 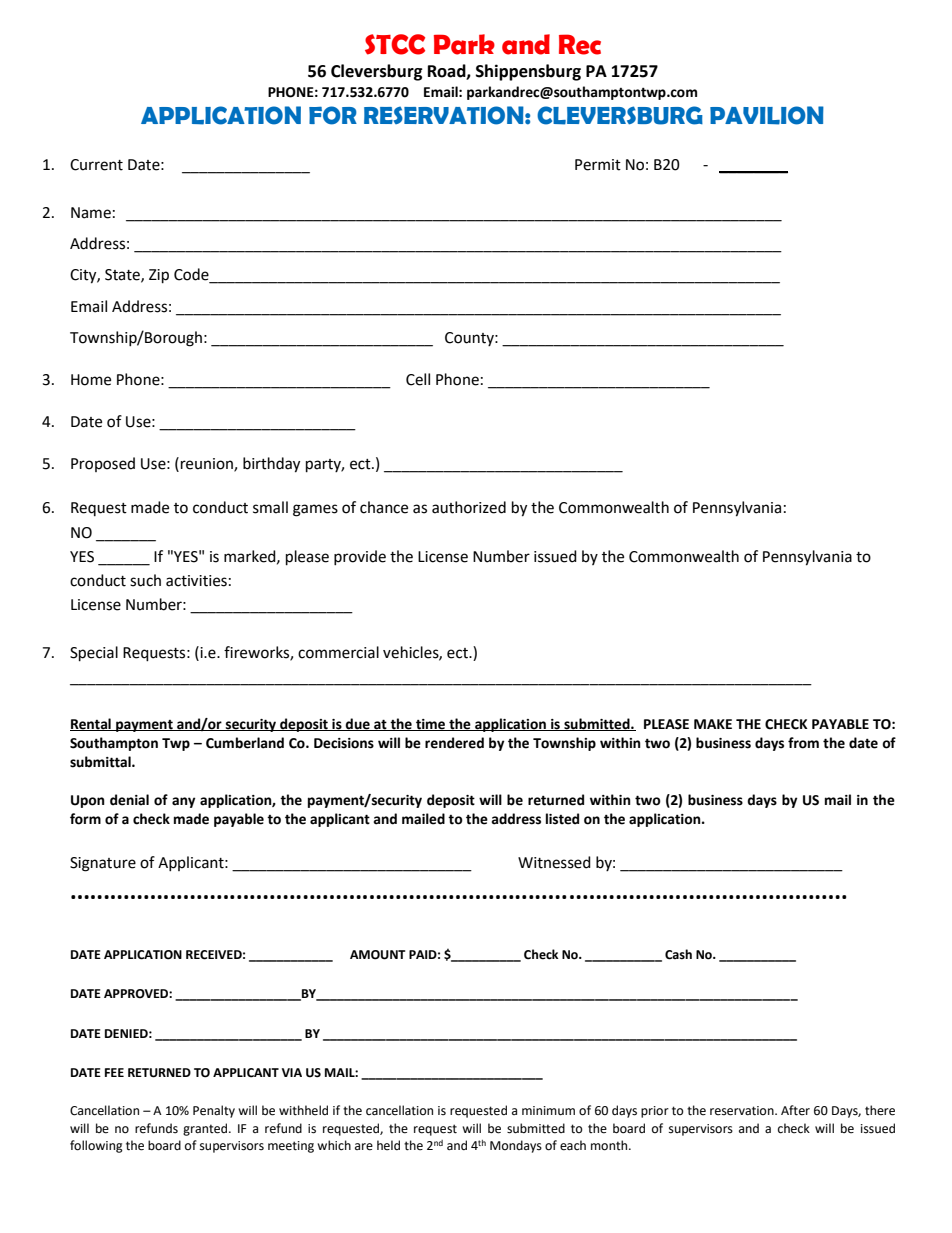 I want to click on Current, so click(x=96, y=165).
